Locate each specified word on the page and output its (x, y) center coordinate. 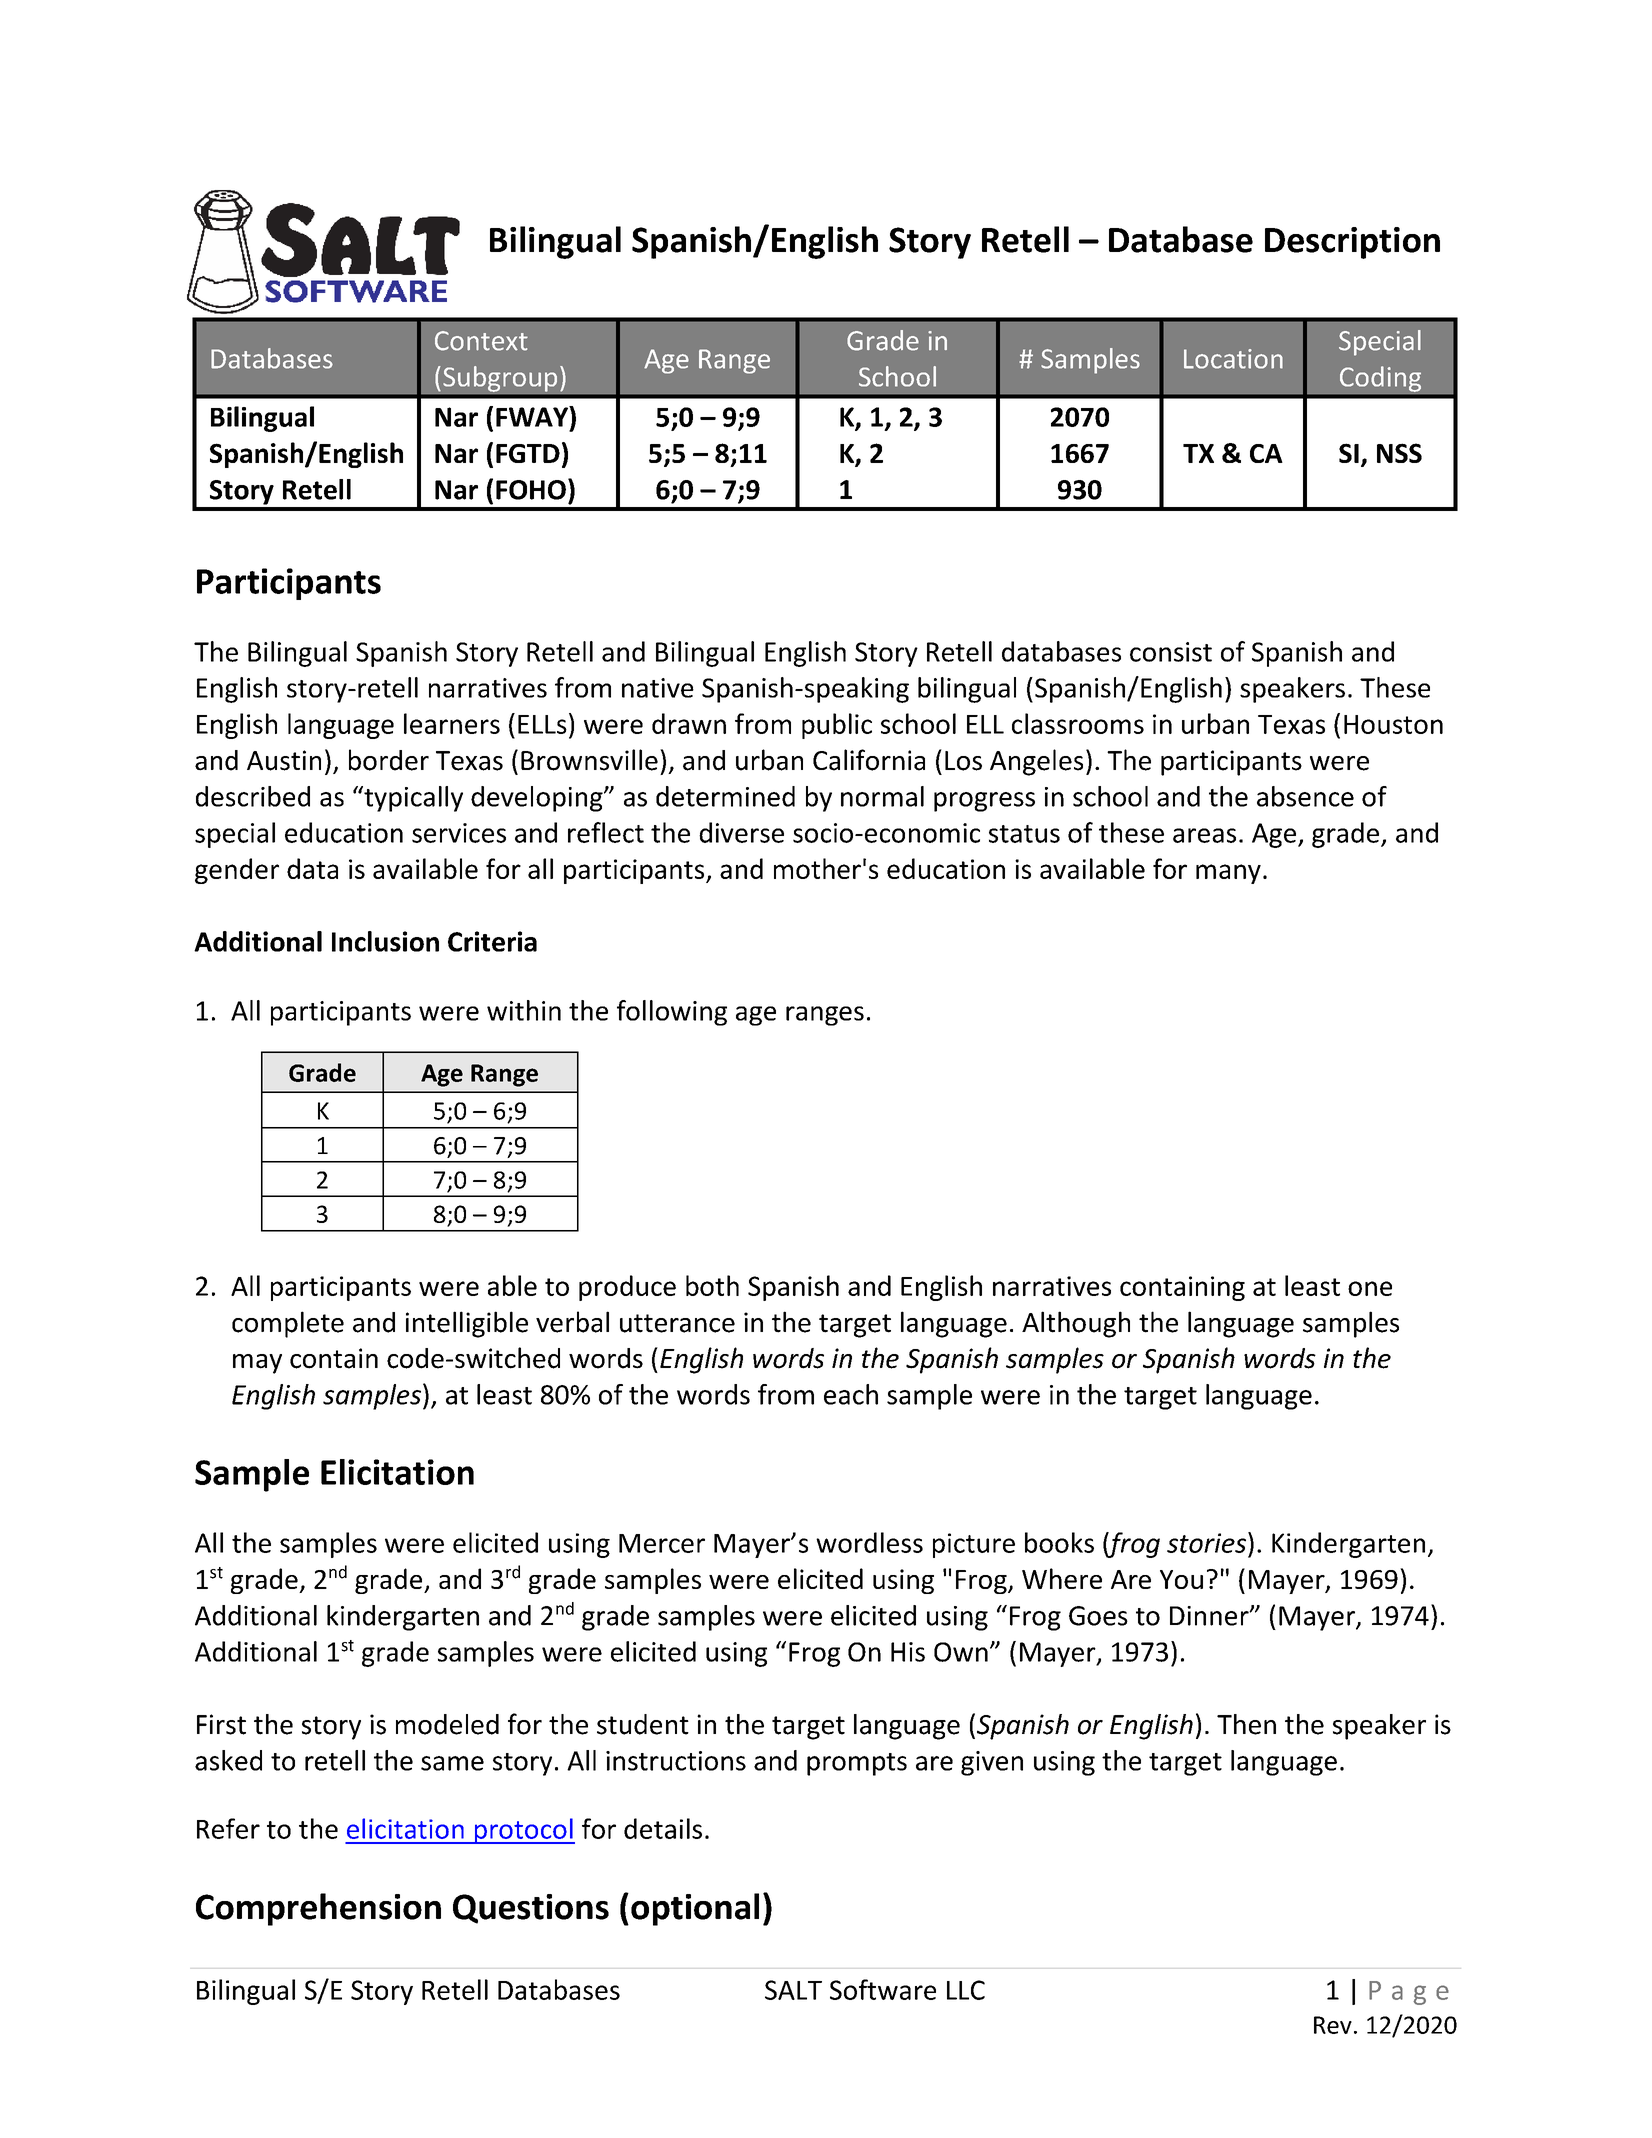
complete (288, 1324)
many (1228, 874)
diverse (741, 832)
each (851, 1394)
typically (412, 799)
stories (1206, 1543)
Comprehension (318, 1909)
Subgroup (500, 379)
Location (1233, 359)
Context (481, 341)
